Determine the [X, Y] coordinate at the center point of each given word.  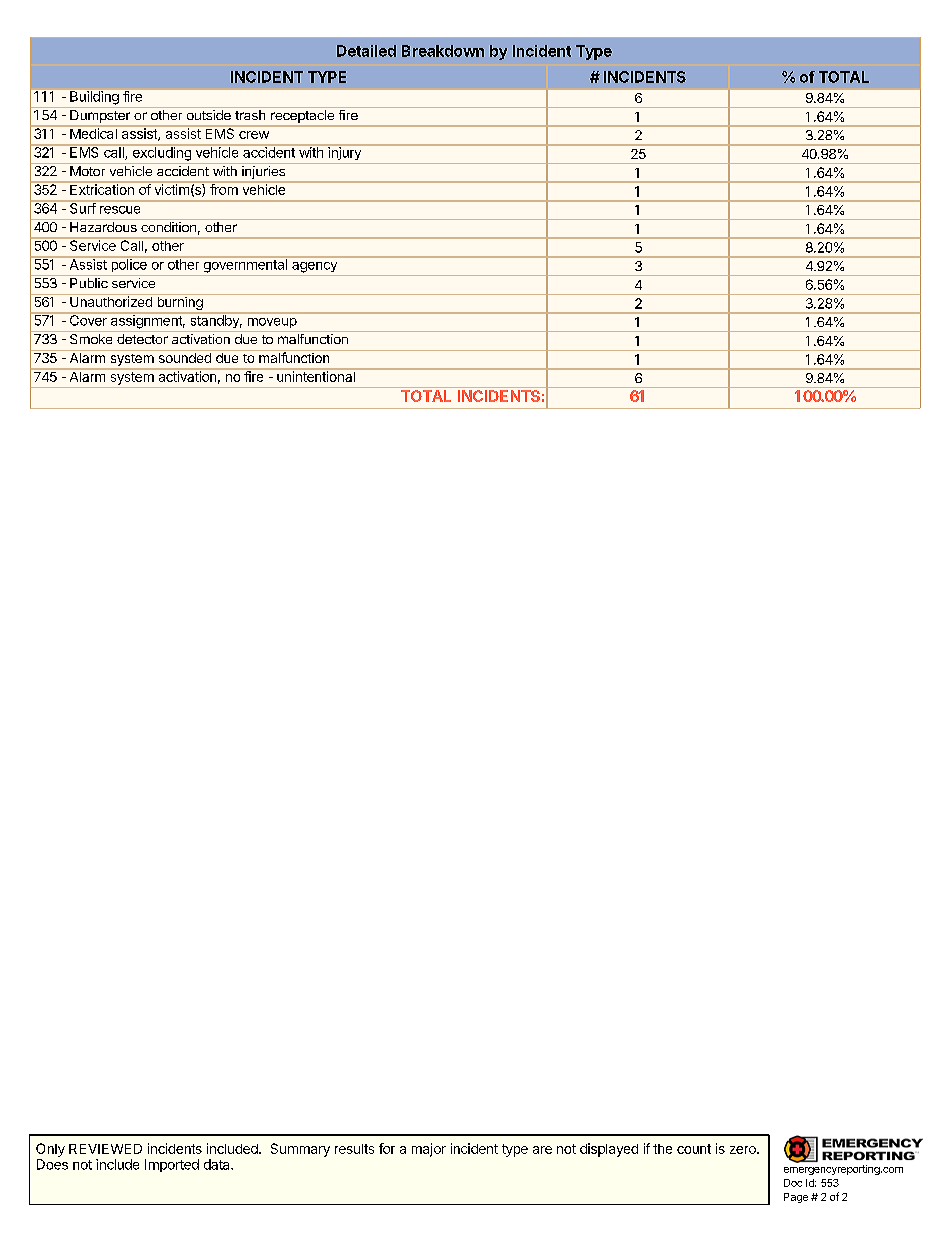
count [694, 1149]
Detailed [366, 51]
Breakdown [443, 51]
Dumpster [100, 116]
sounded [184, 356]
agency [314, 267]
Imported [172, 1165]
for [387, 1148]
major [429, 1150]
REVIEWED [105, 1149]
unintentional [316, 375]
